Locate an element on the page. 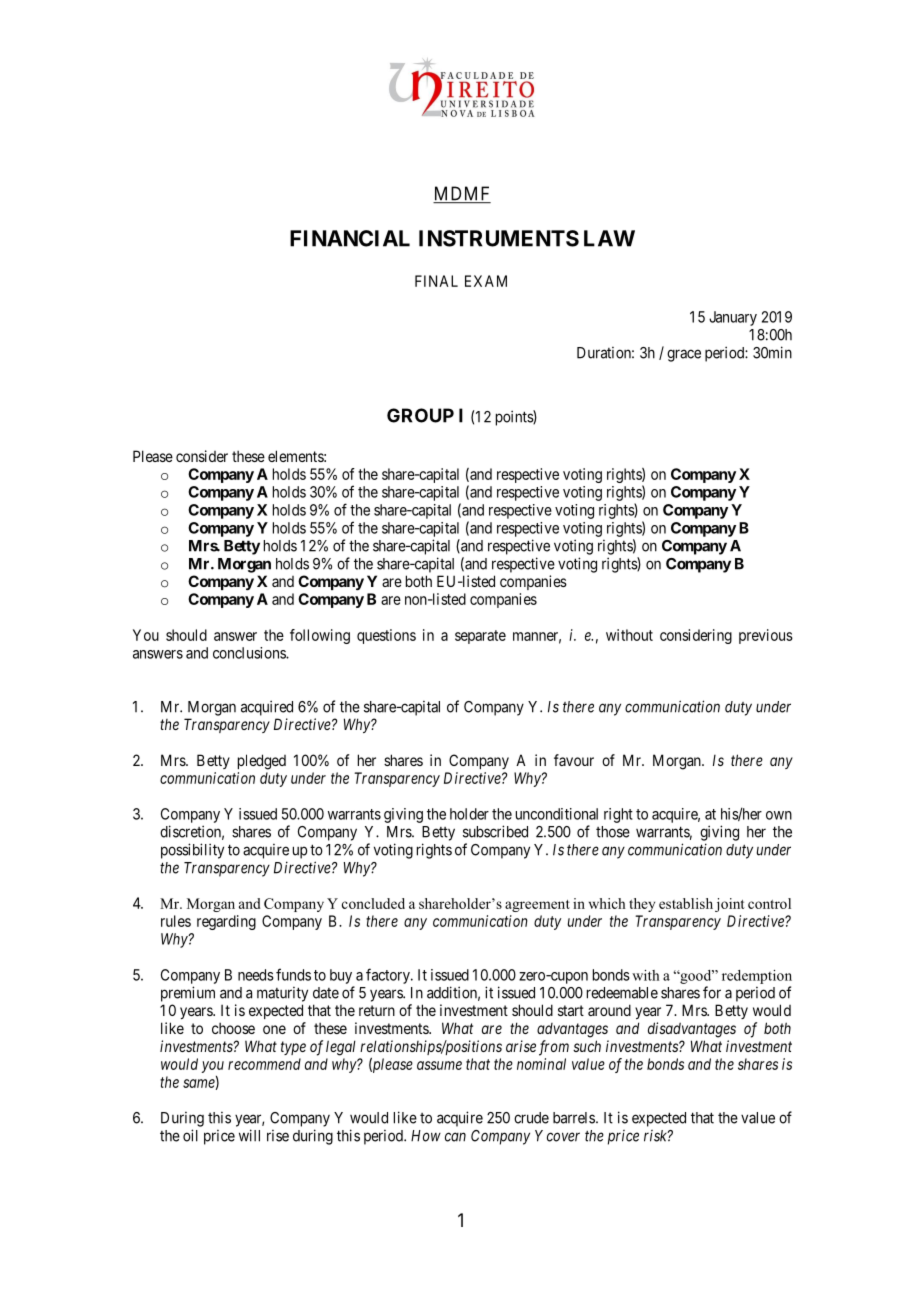 The height and width of the image is (1309, 924). FINANCIAL is located at coordinates (350, 238).
